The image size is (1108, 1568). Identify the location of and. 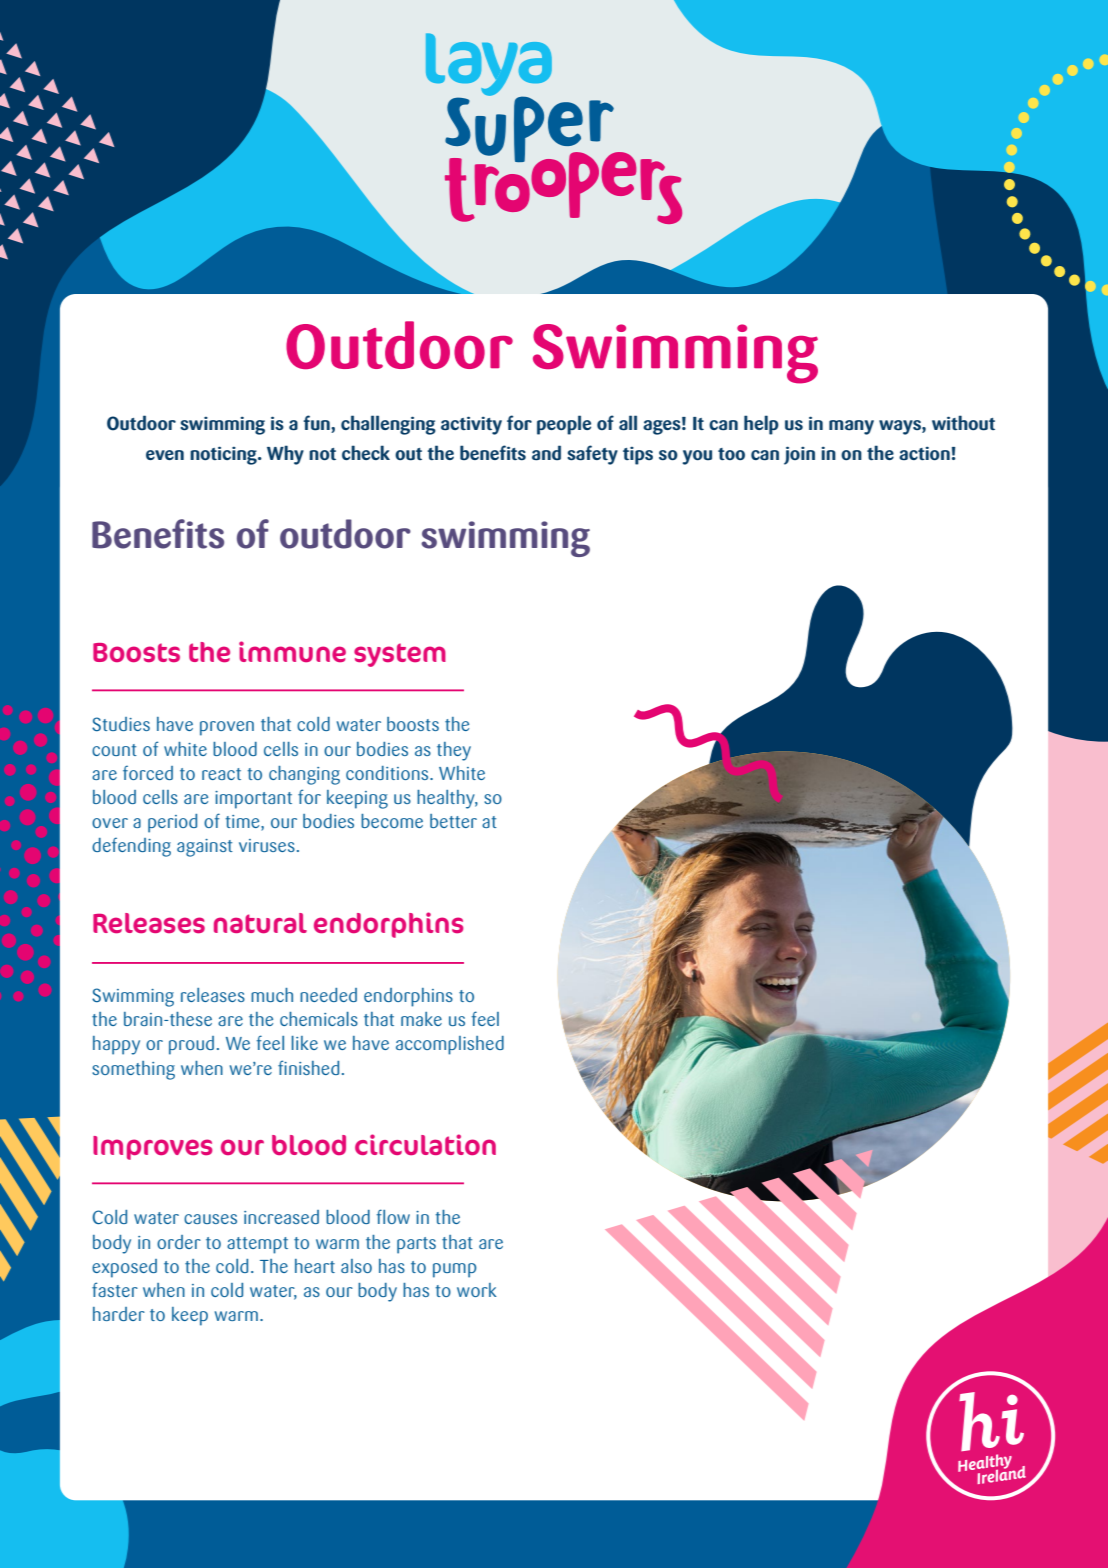
(546, 453).
